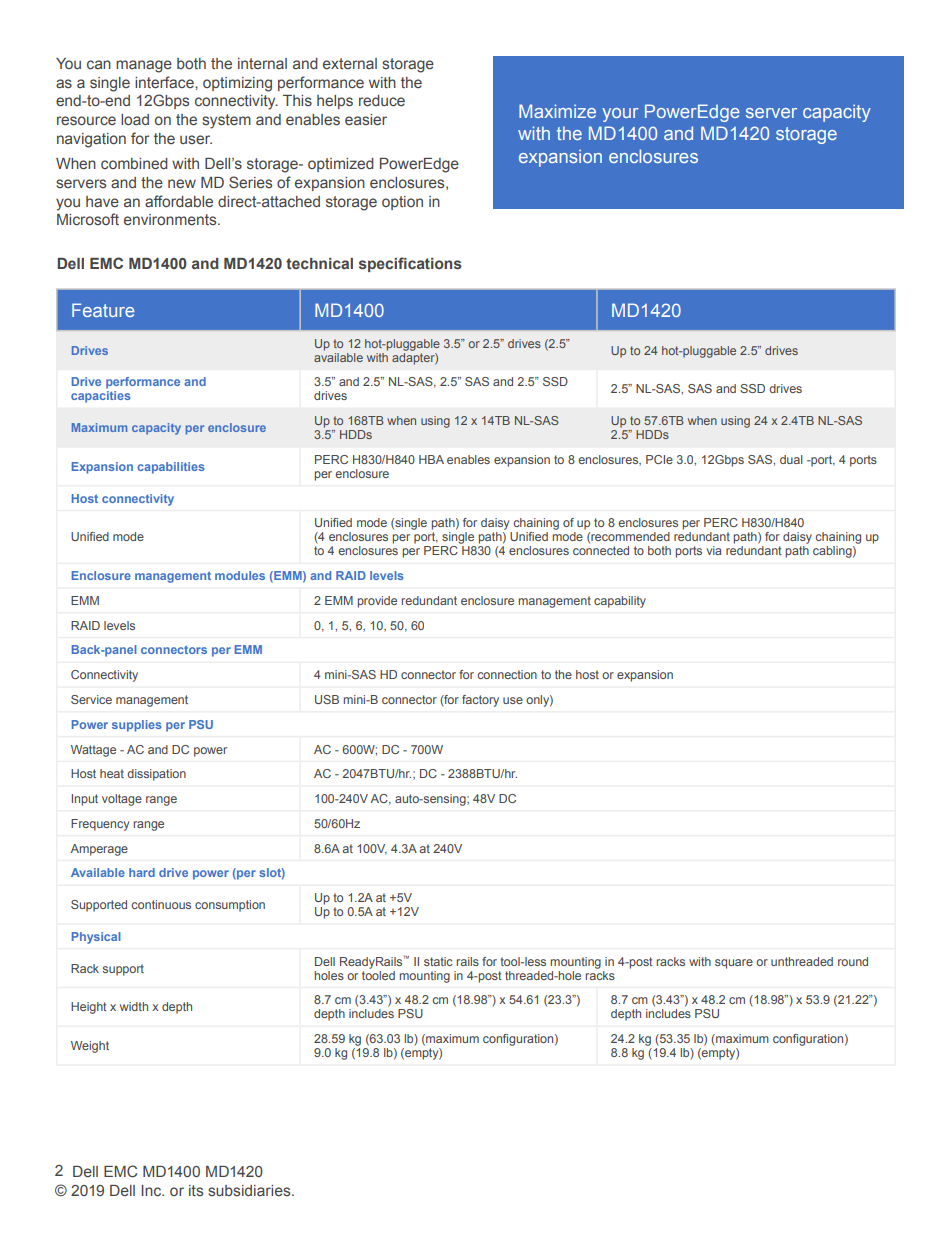 The image size is (952, 1233). What do you see at coordinates (507, 674) in the screenshot?
I see `connection` at bounding box center [507, 674].
